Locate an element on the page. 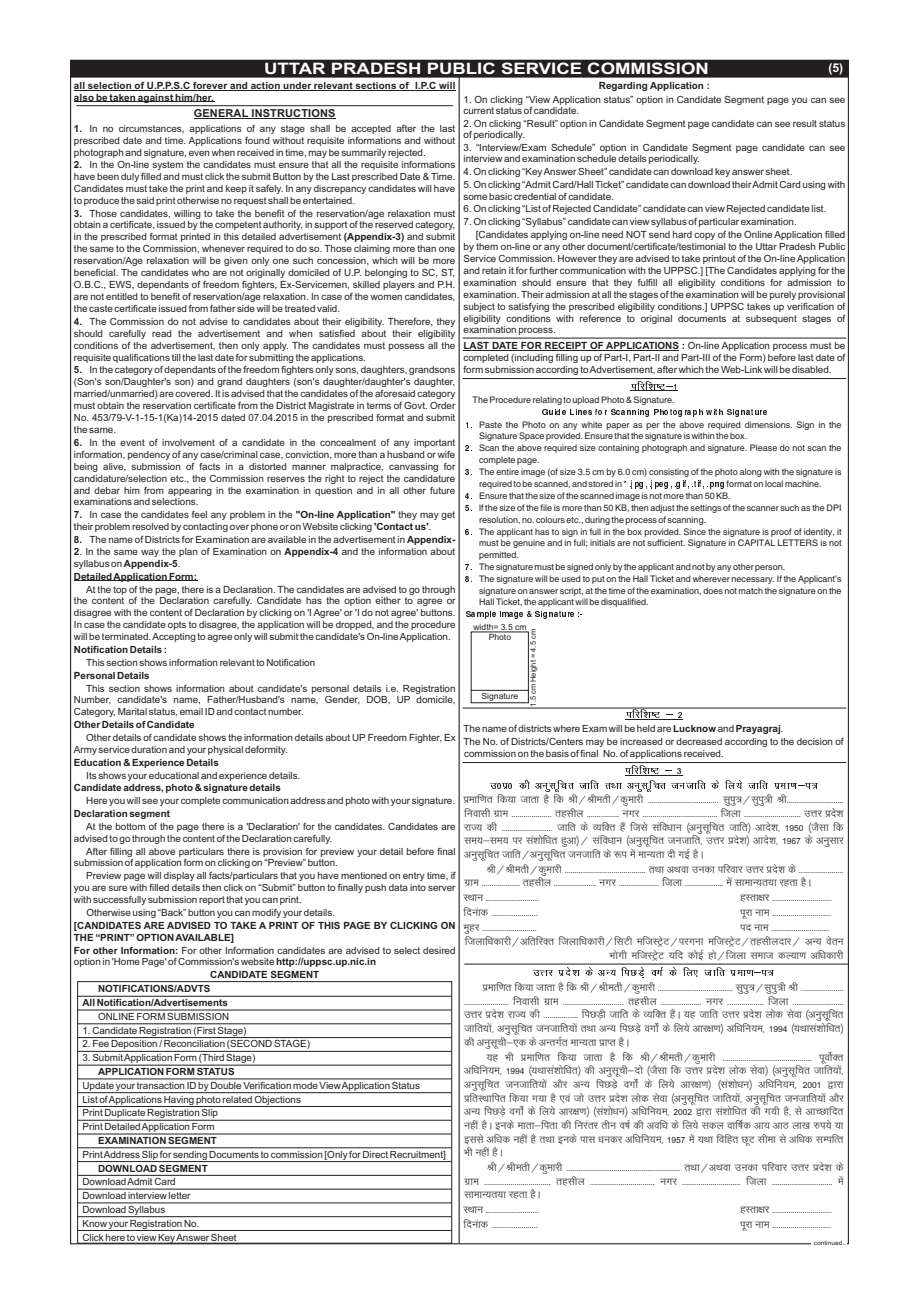  Duplicate is located at coordinates (125, 1115).
